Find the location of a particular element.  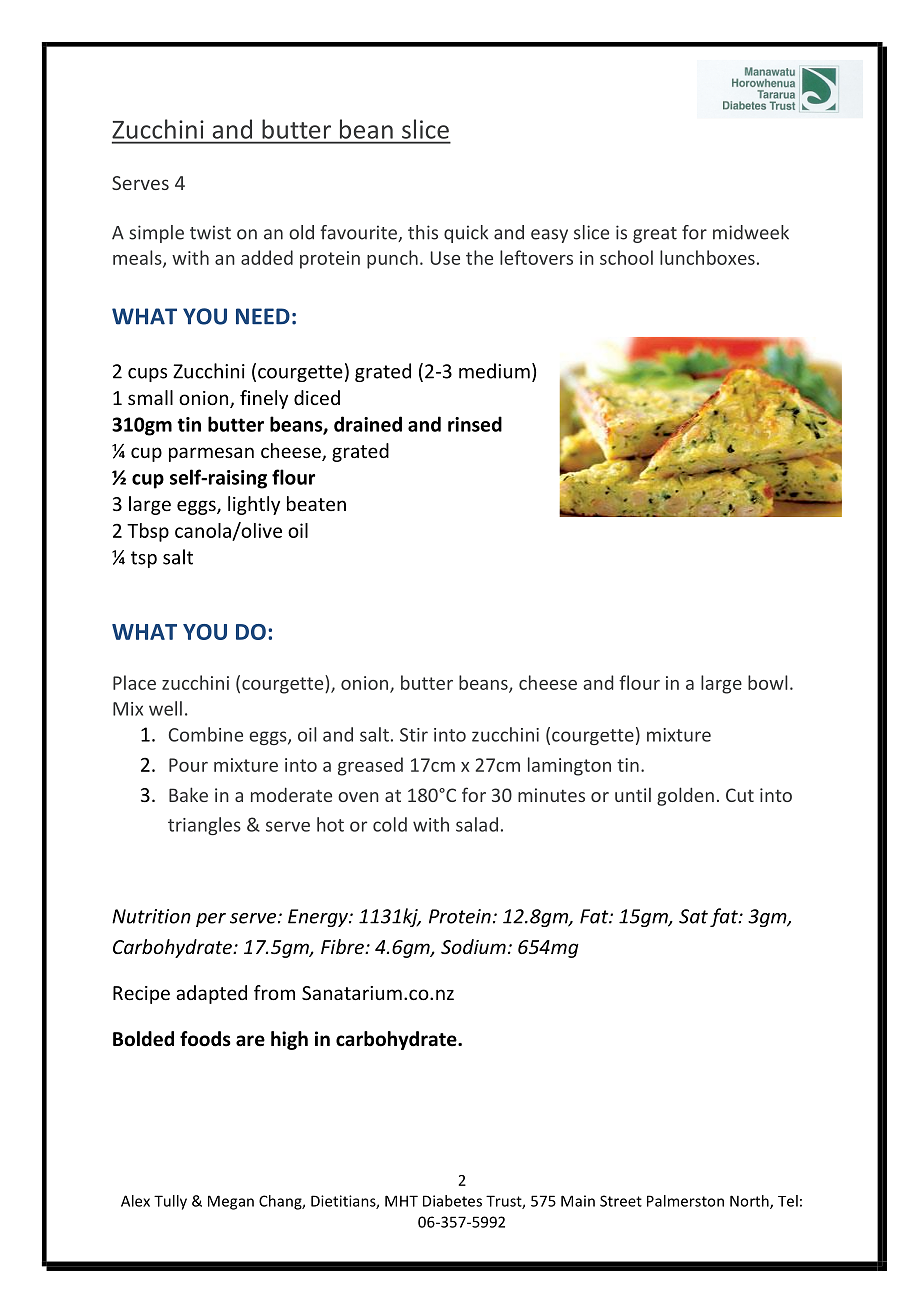

rinsed is located at coordinates (475, 424).
